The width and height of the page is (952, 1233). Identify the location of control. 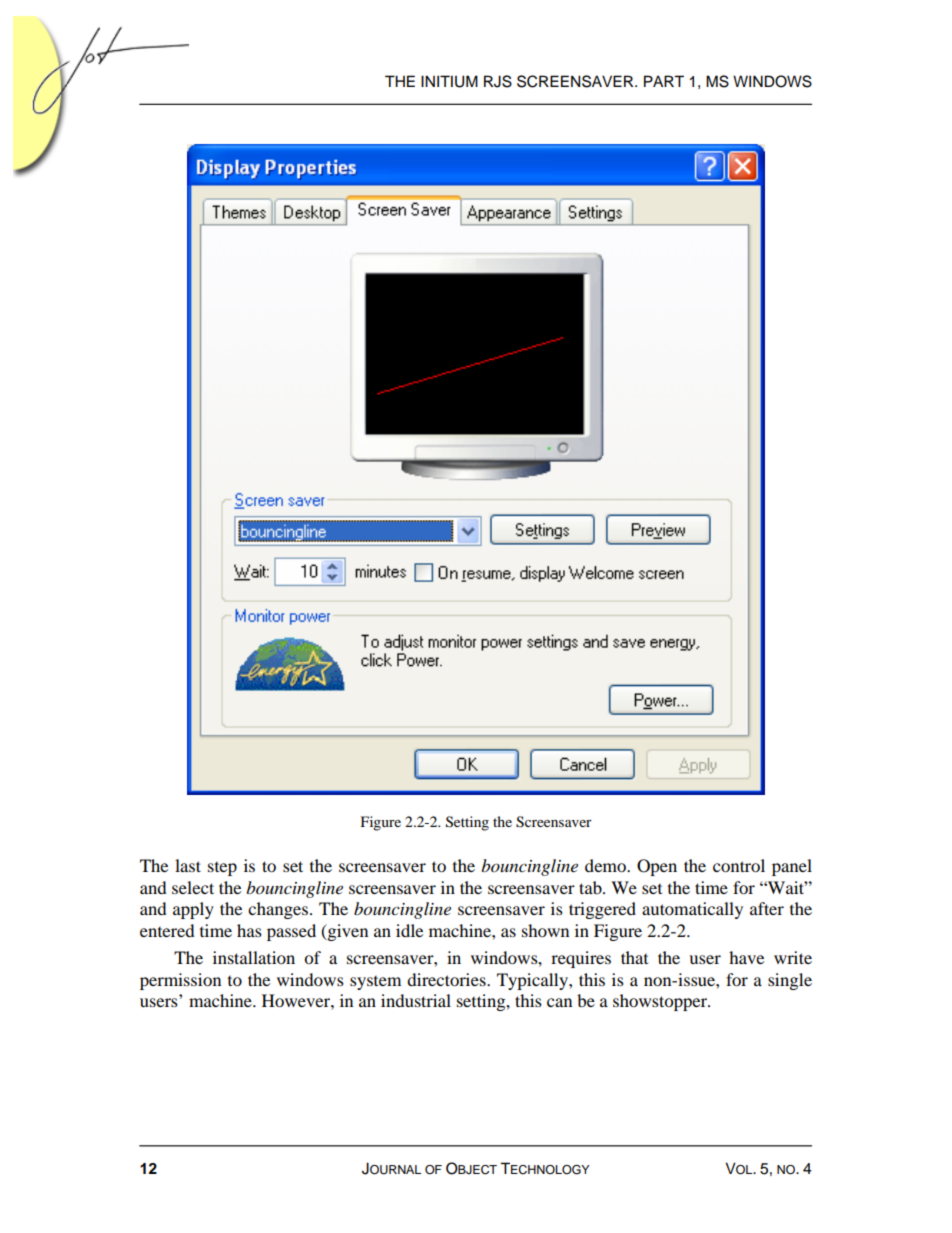
(739, 865).
